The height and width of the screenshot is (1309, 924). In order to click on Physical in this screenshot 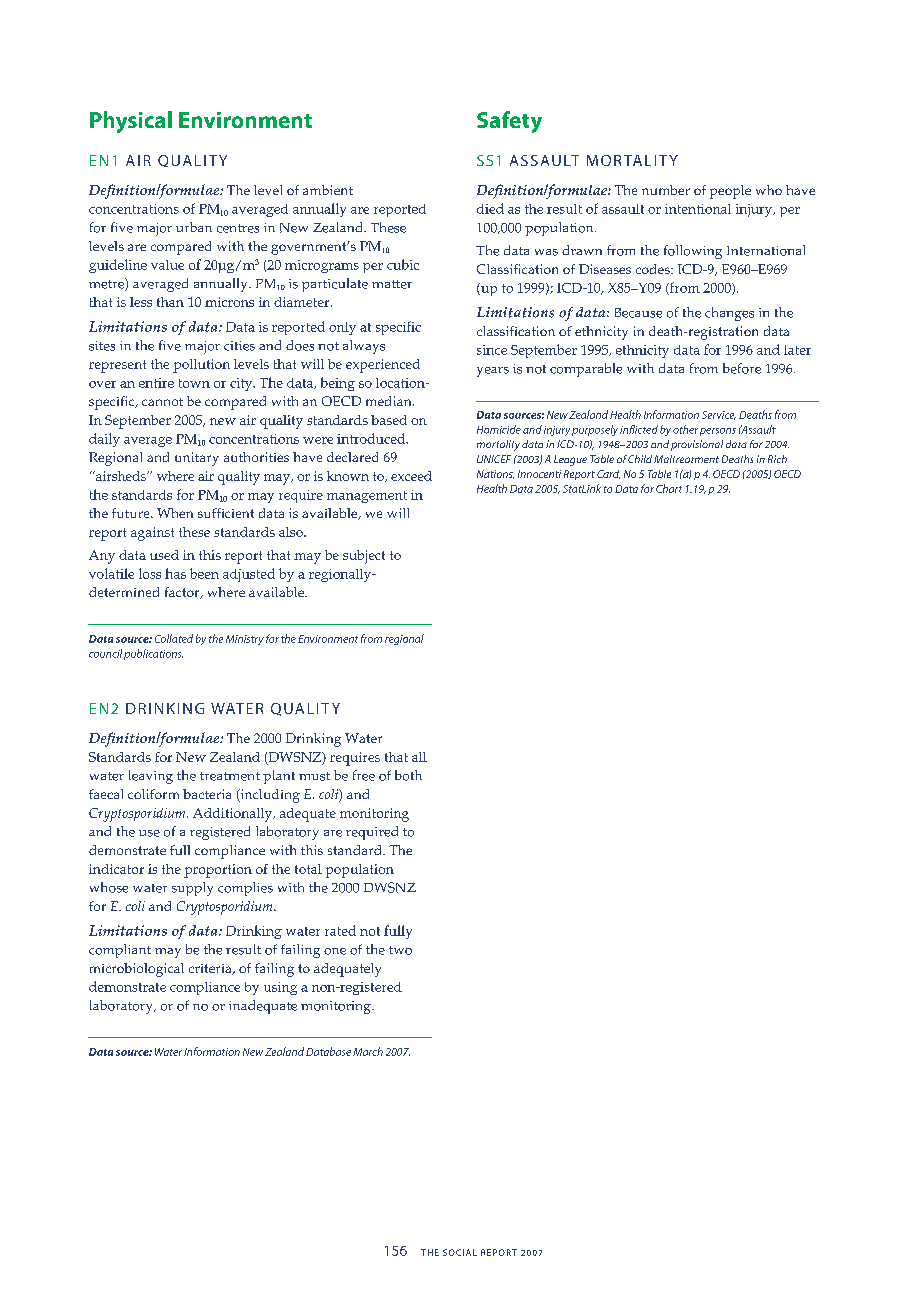, I will do `click(131, 122)`.
